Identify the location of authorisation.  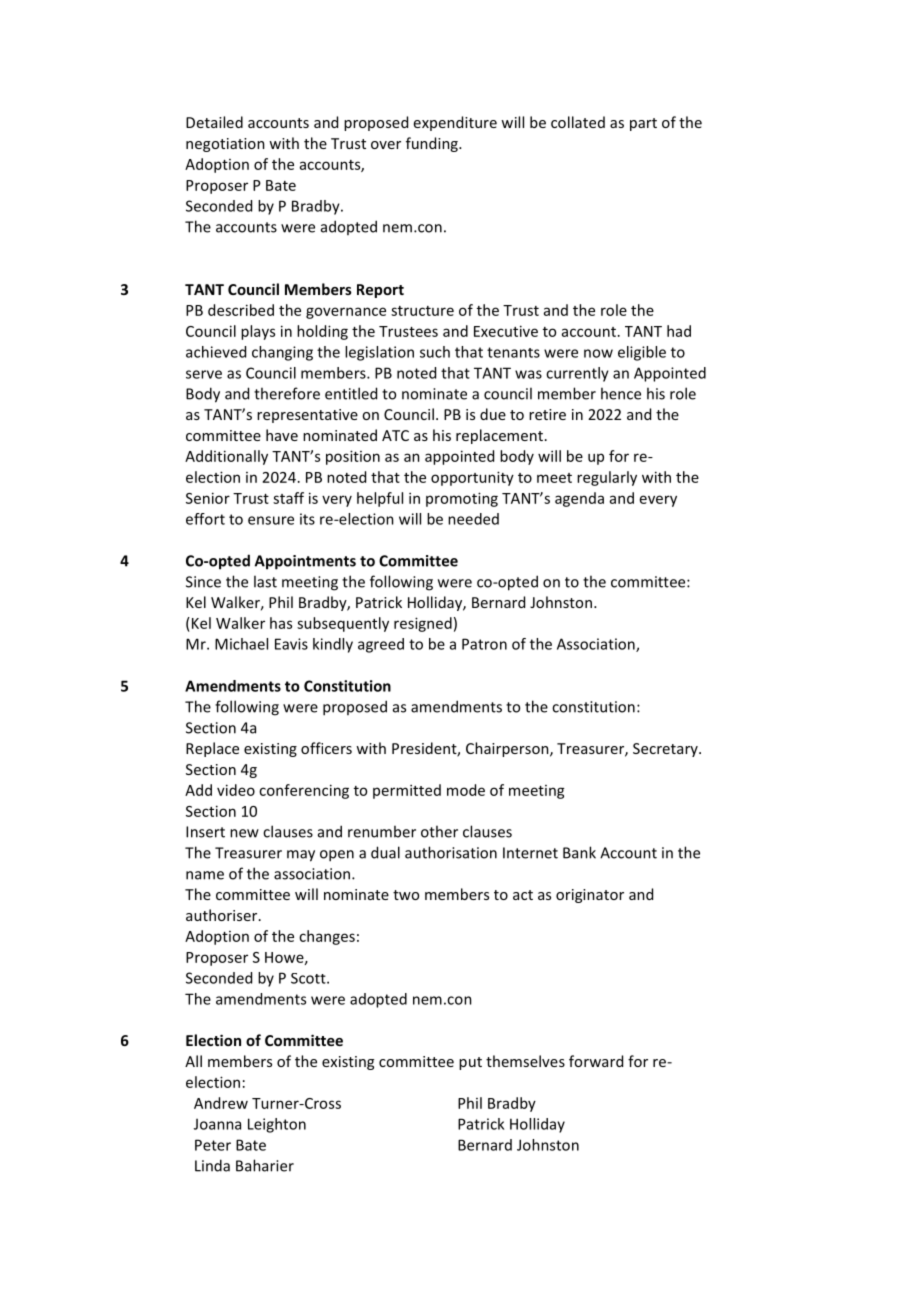
(451, 852).
